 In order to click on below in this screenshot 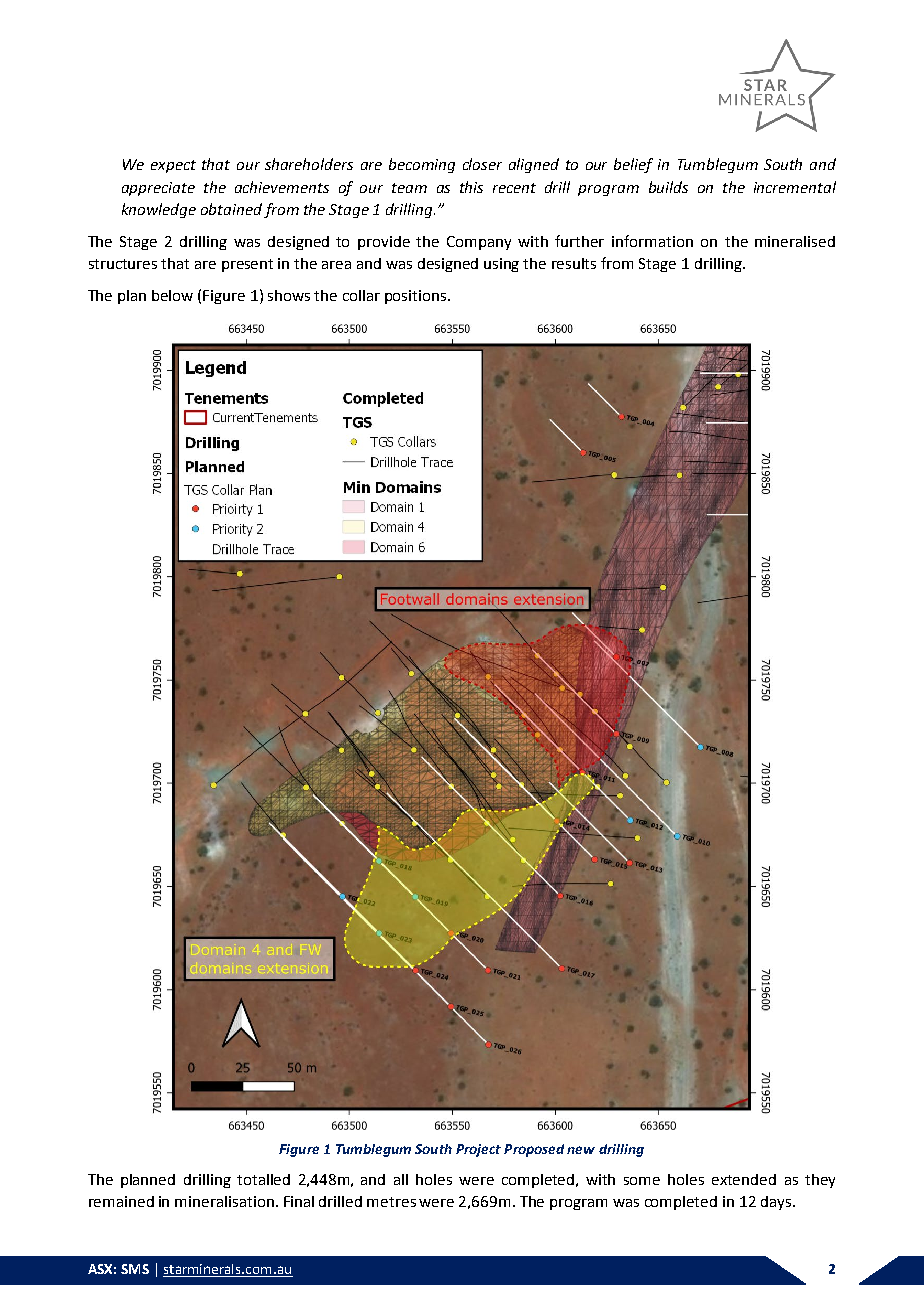, I will do `click(172, 295)`.
